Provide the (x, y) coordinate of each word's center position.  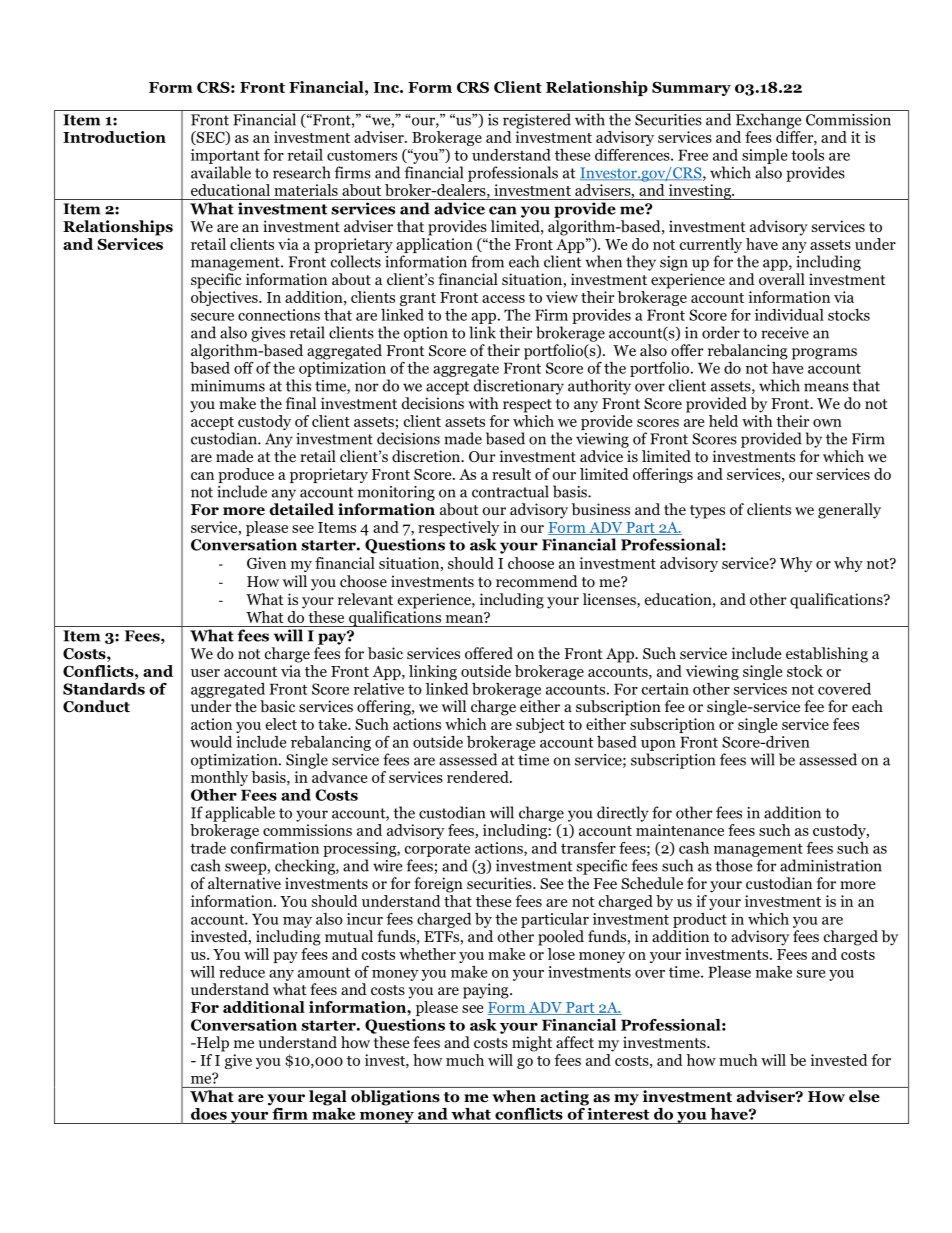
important (225, 156)
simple (764, 156)
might (532, 1044)
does (209, 1114)
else (864, 1096)
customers (362, 156)
